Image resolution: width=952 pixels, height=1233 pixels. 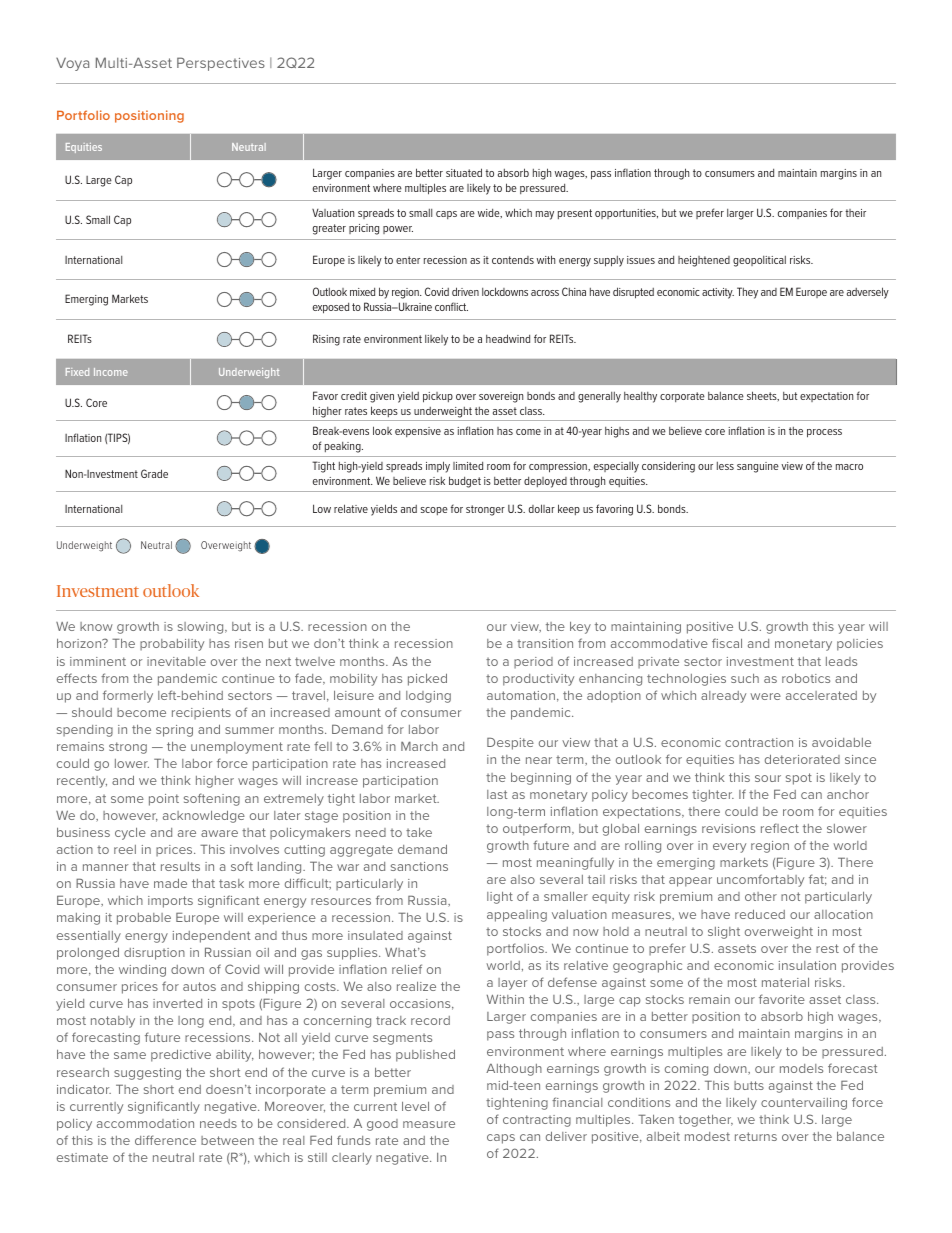 What do you see at coordinates (727, 643) in the screenshot?
I see `fiscal` at bounding box center [727, 643].
